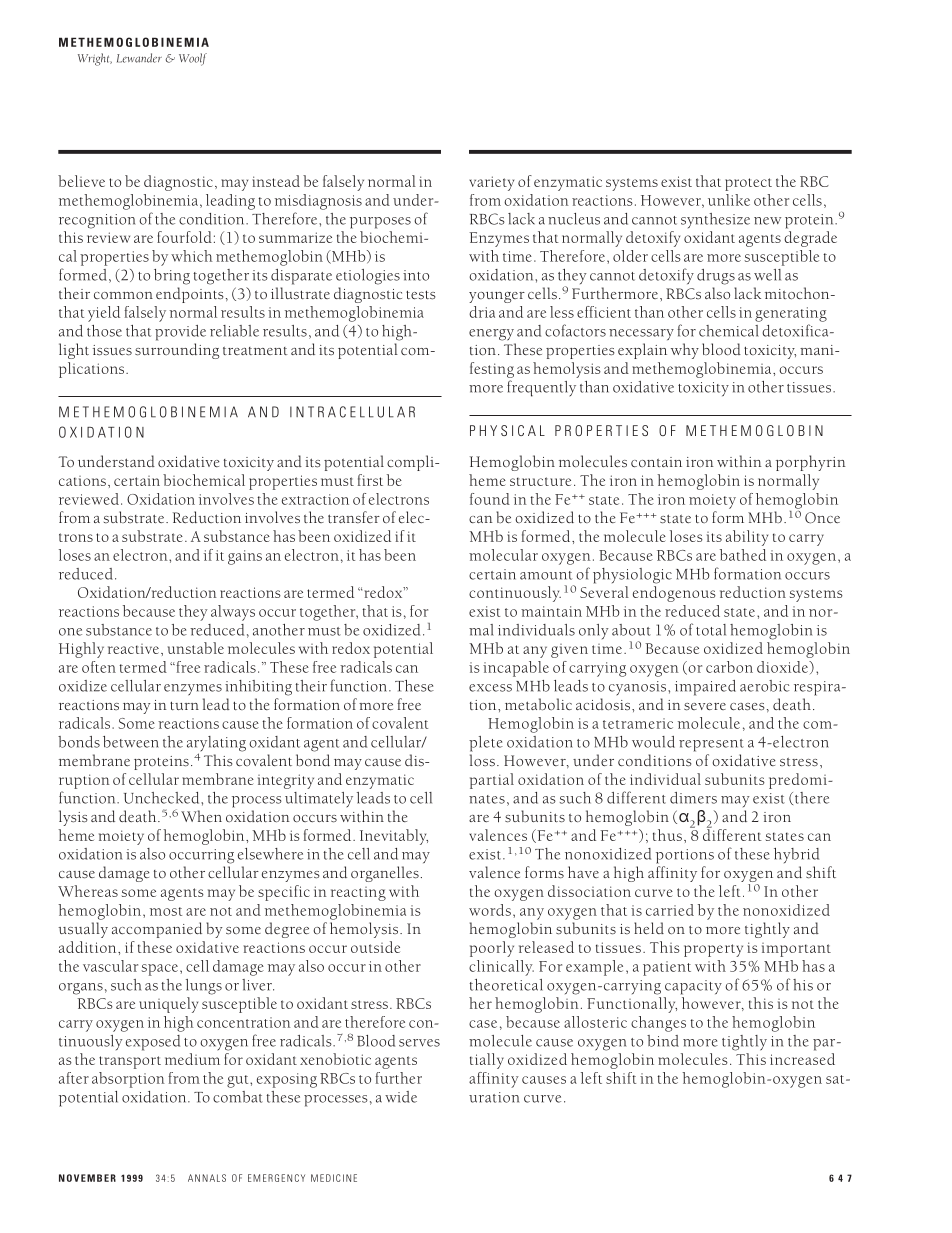  What do you see at coordinates (491, 183) in the screenshot?
I see `variety` at bounding box center [491, 183].
